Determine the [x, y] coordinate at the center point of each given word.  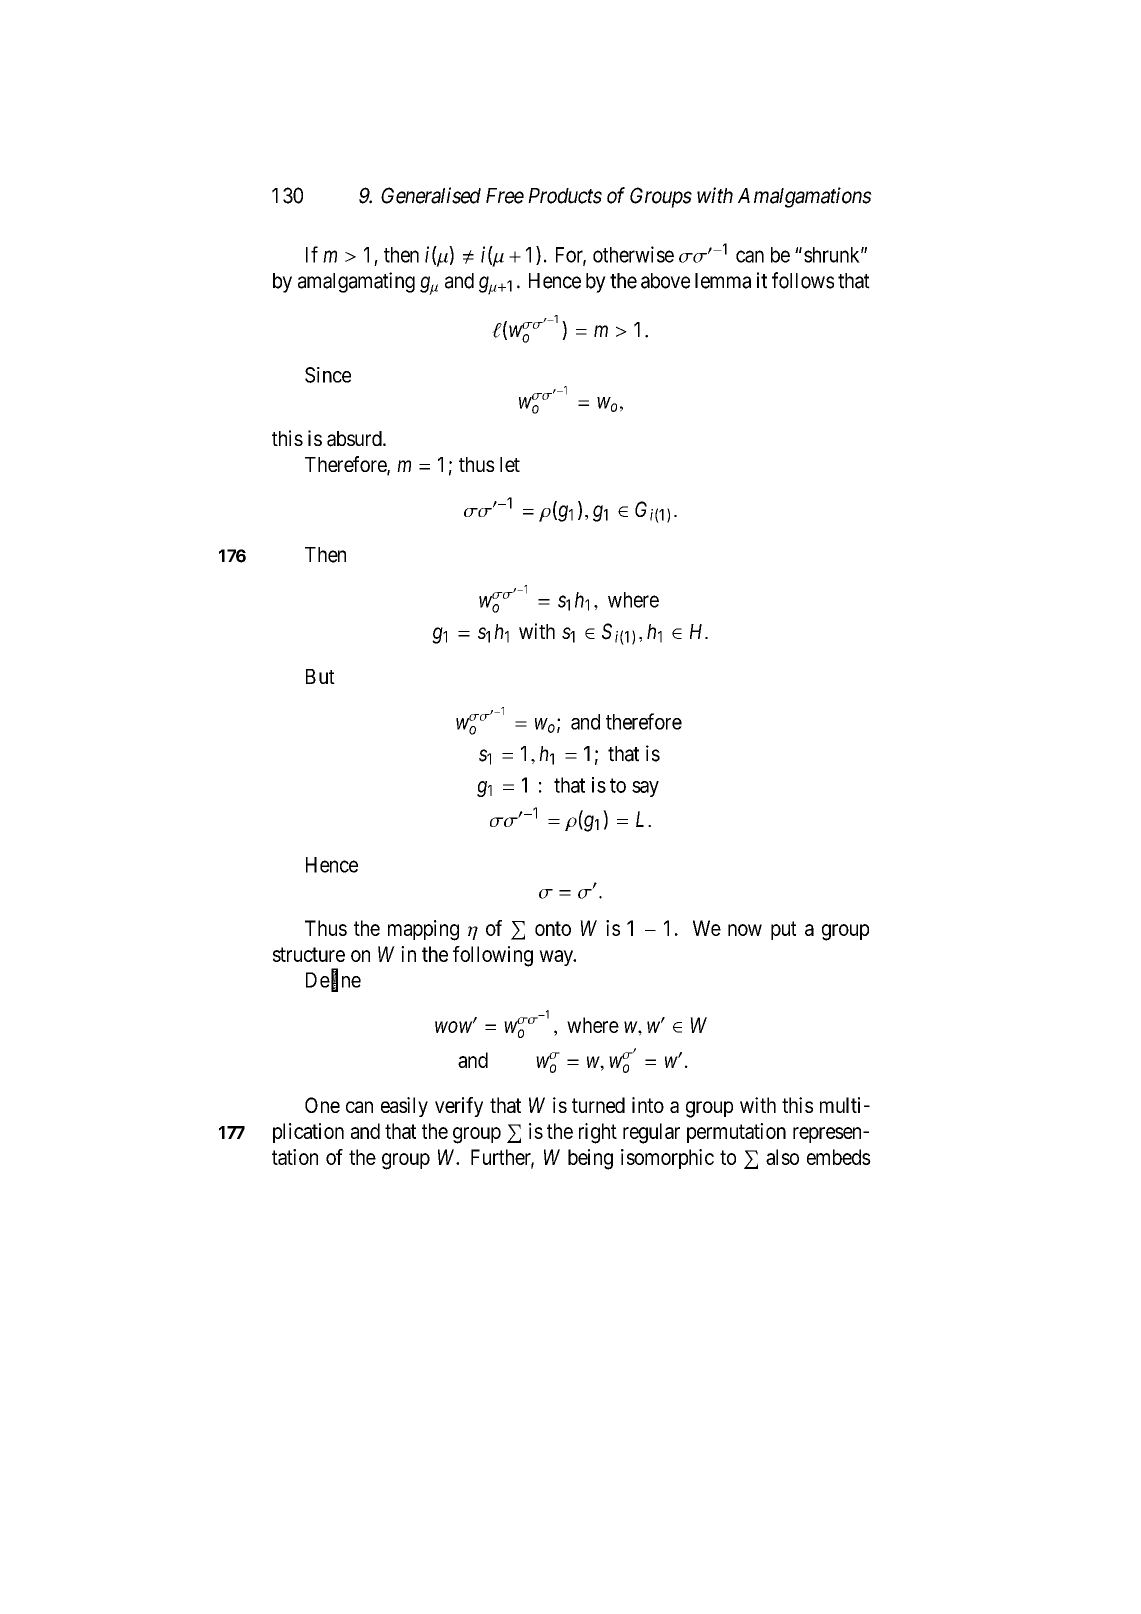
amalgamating [356, 282]
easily [404, 1107]
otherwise [633, 254]
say [645, 789]
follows [803, 280]
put [783, 930]
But [320, 676]
